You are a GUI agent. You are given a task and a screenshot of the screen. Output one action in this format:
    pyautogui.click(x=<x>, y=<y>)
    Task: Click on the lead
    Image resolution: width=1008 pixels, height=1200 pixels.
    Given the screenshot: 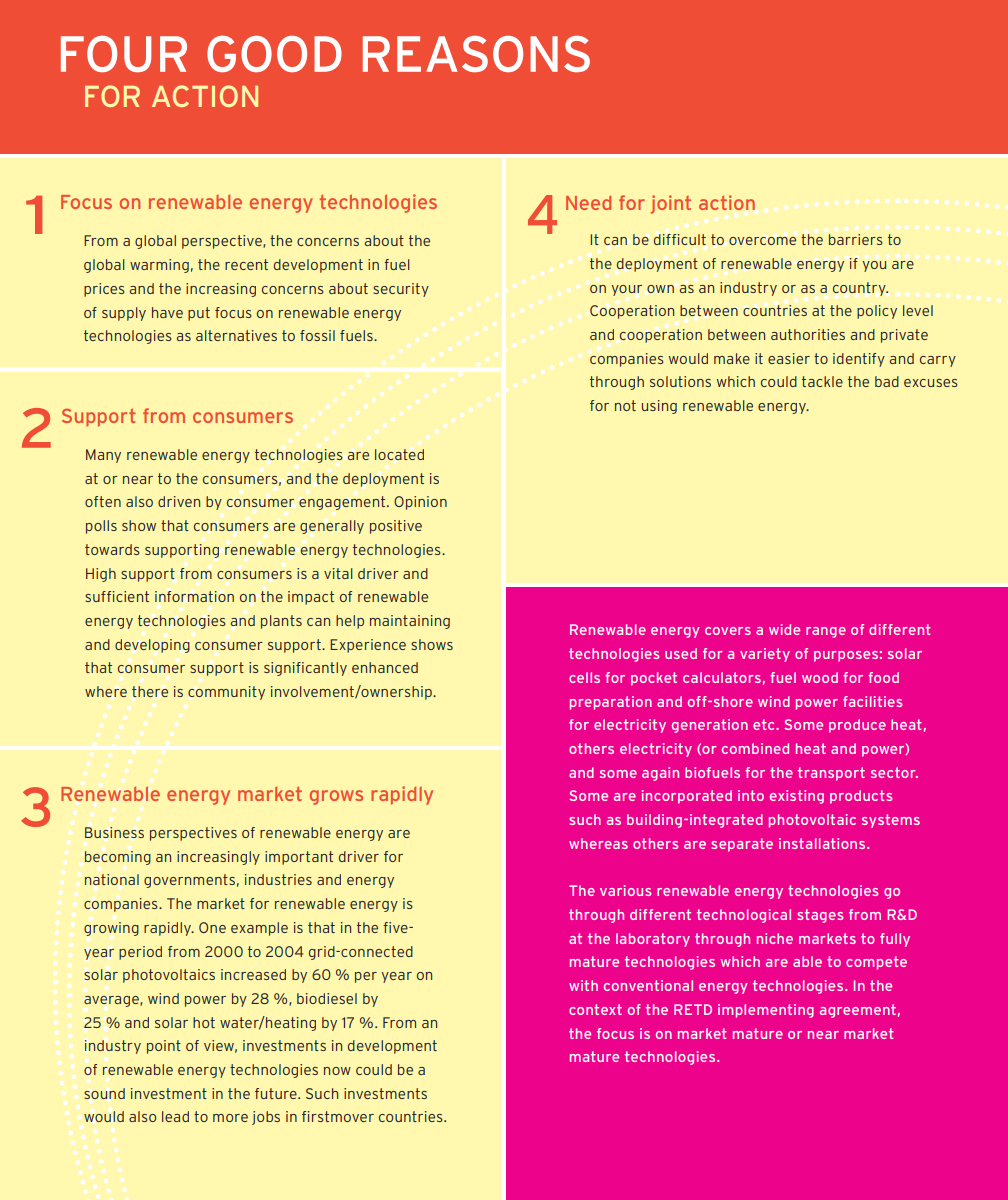 What is the action you would take?
    pyautogui.click(x=175, y=1116)
